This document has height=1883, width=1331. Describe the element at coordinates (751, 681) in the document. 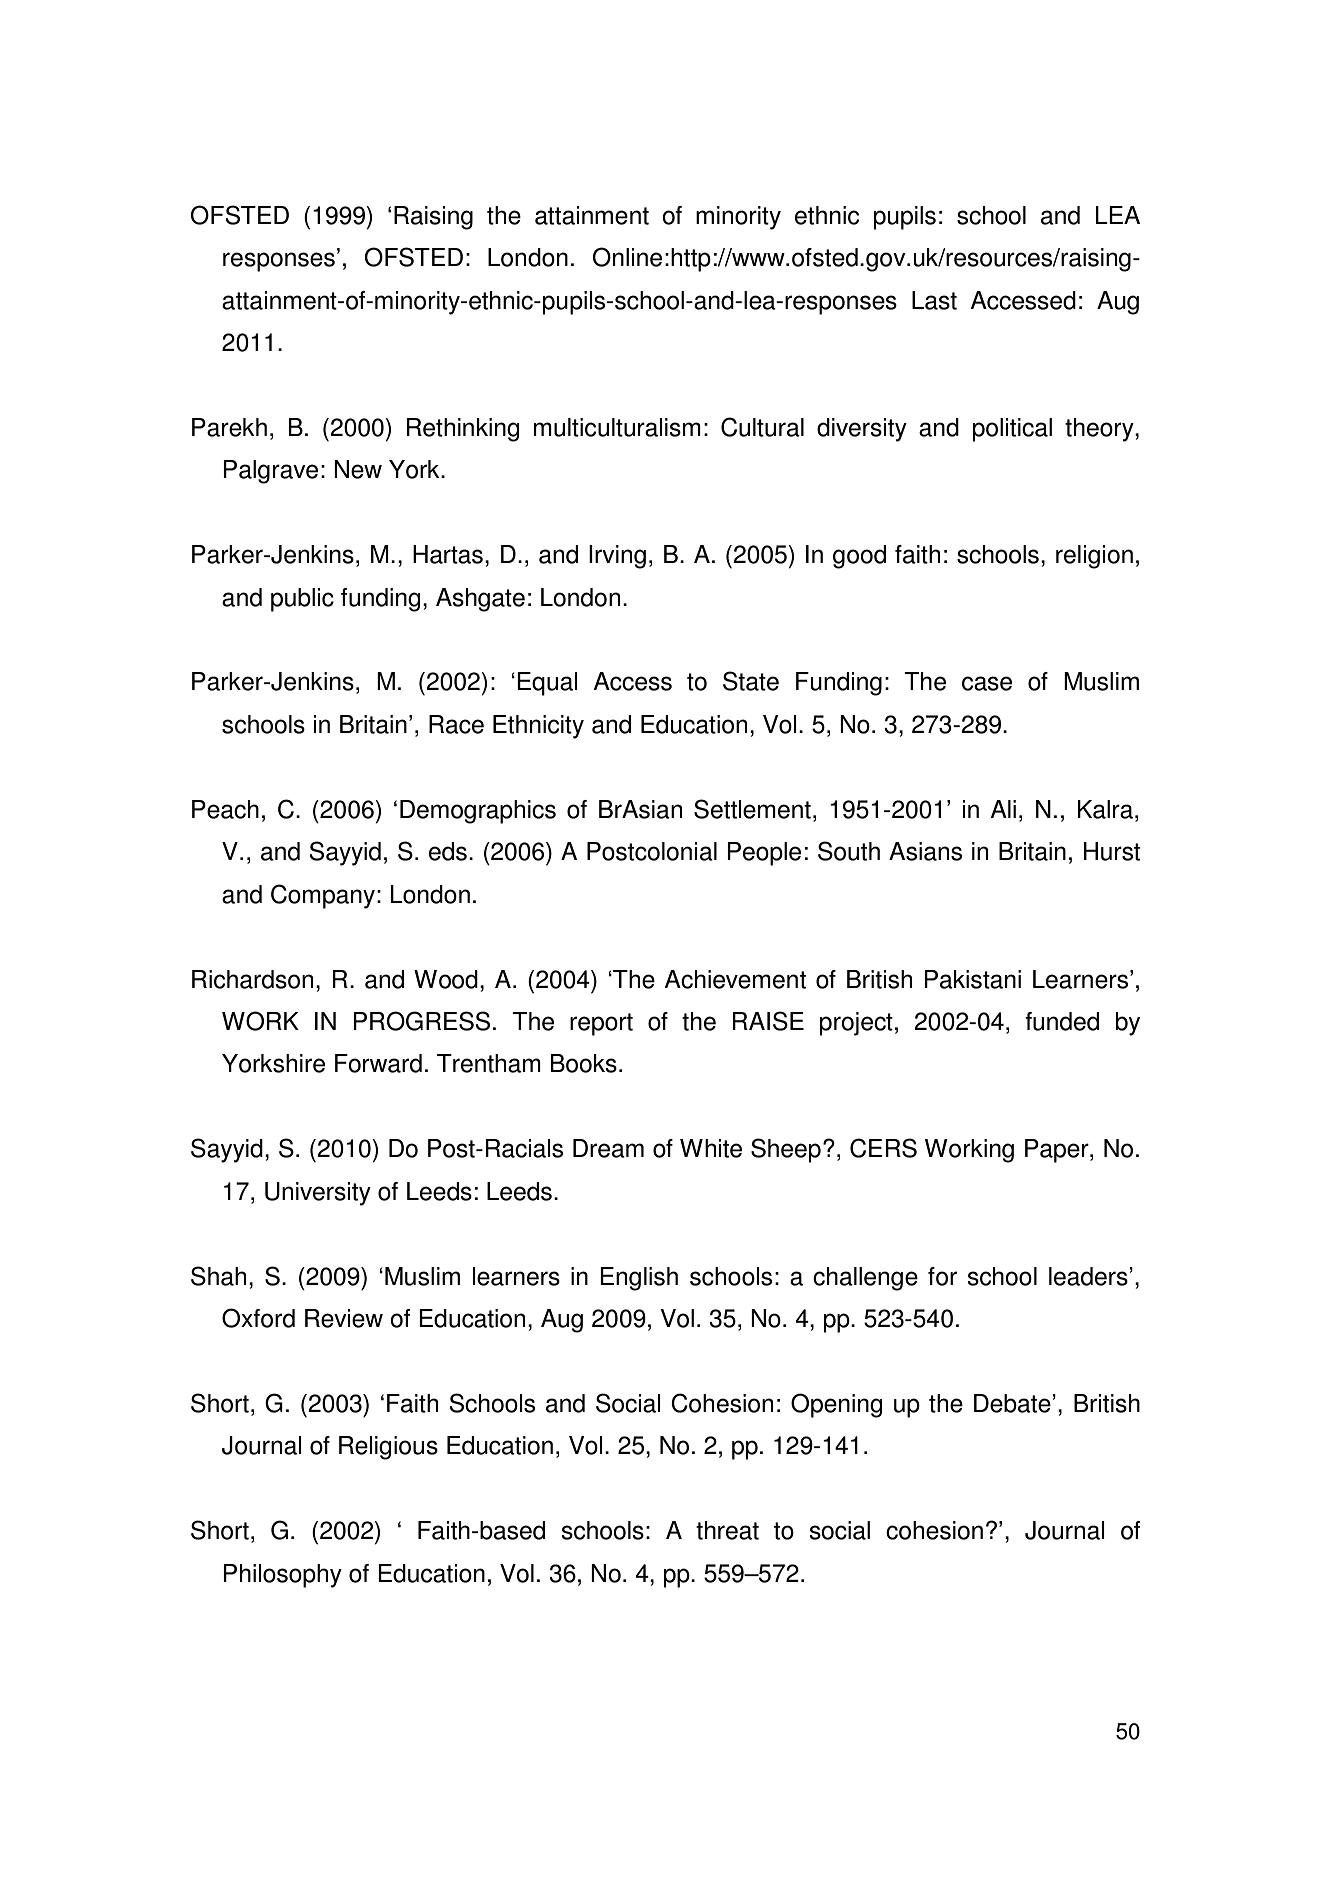

I see `State` at that location.
